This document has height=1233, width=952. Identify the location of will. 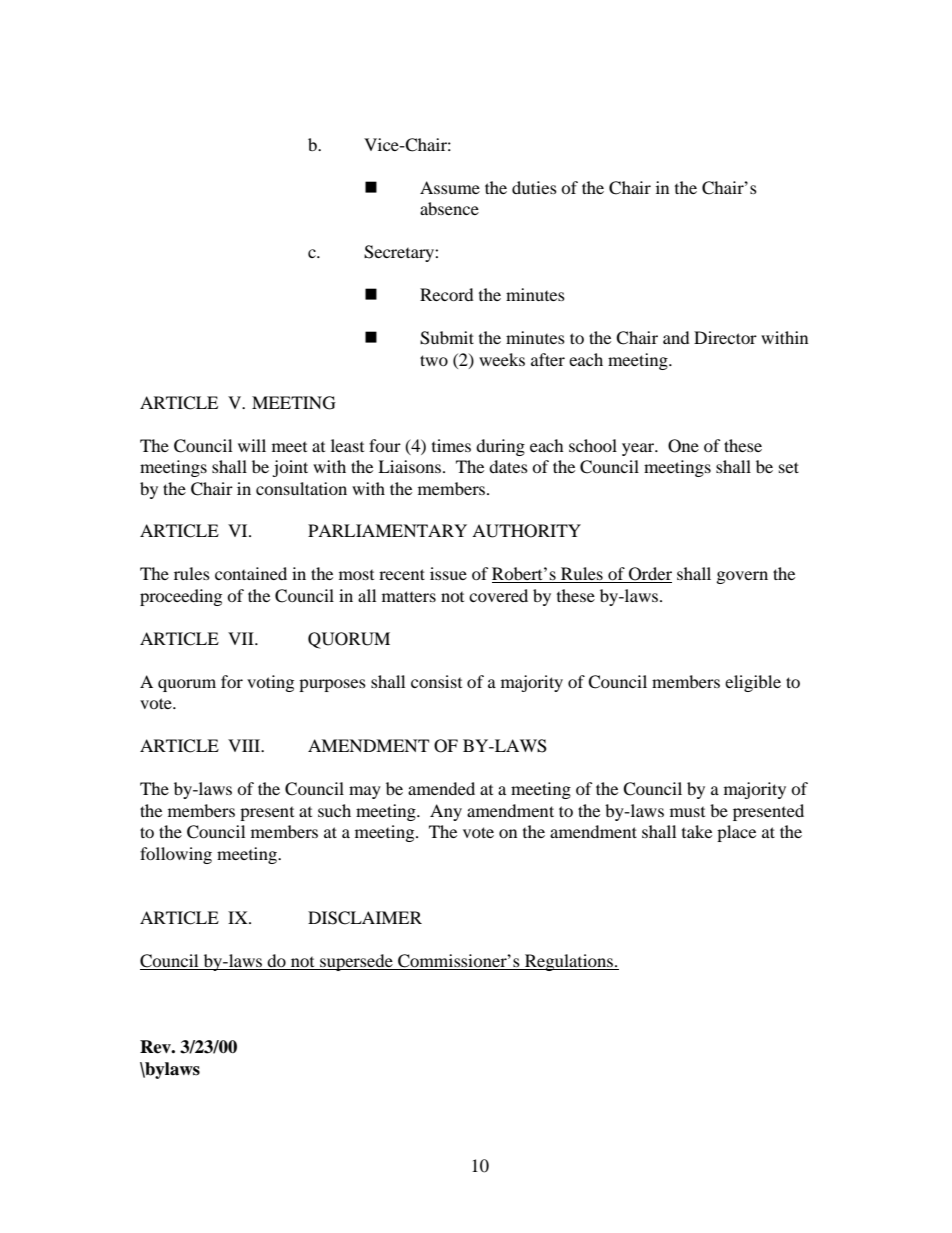
(252, 445).
